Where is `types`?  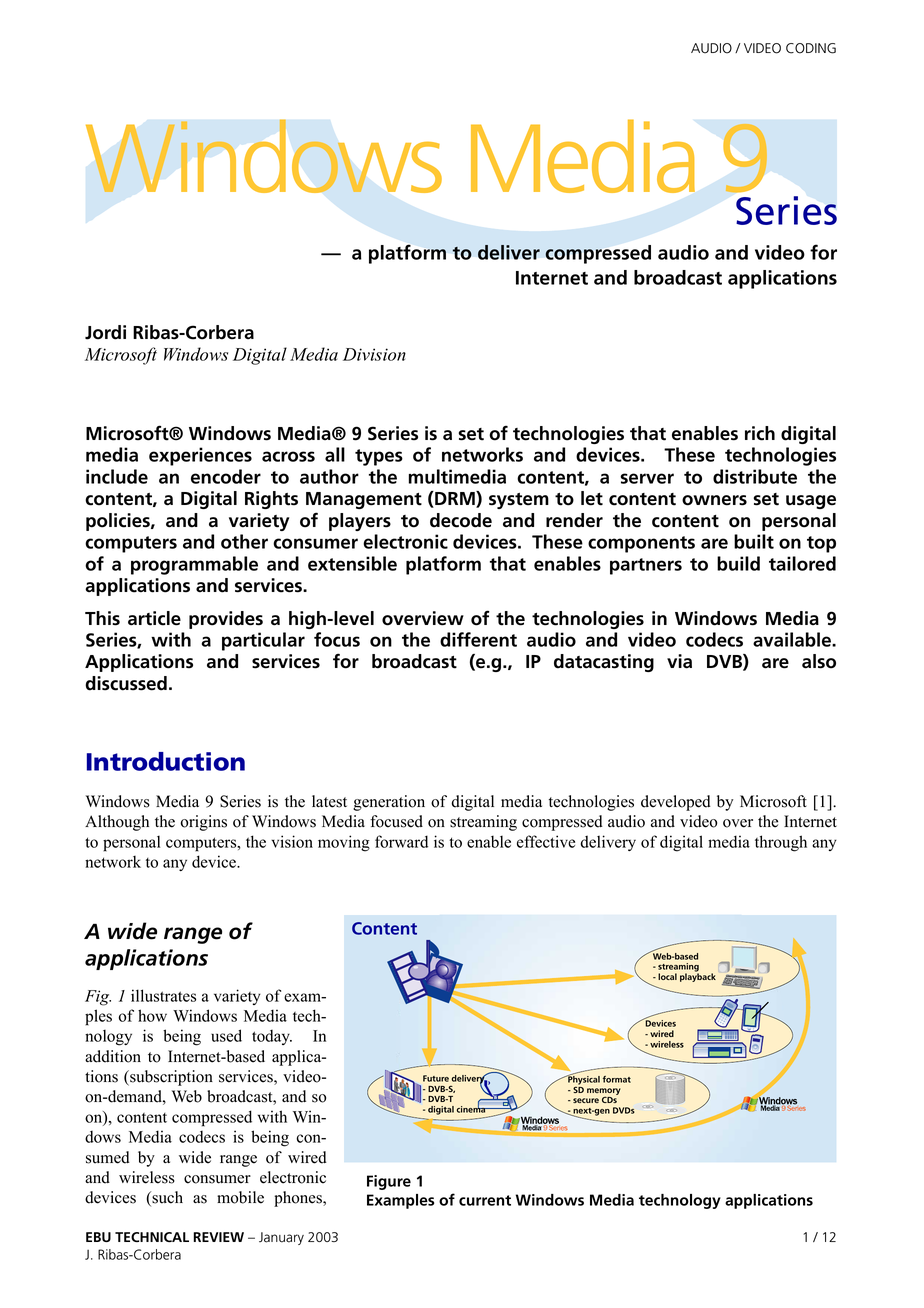 types is located at coordinates (379, 457).
